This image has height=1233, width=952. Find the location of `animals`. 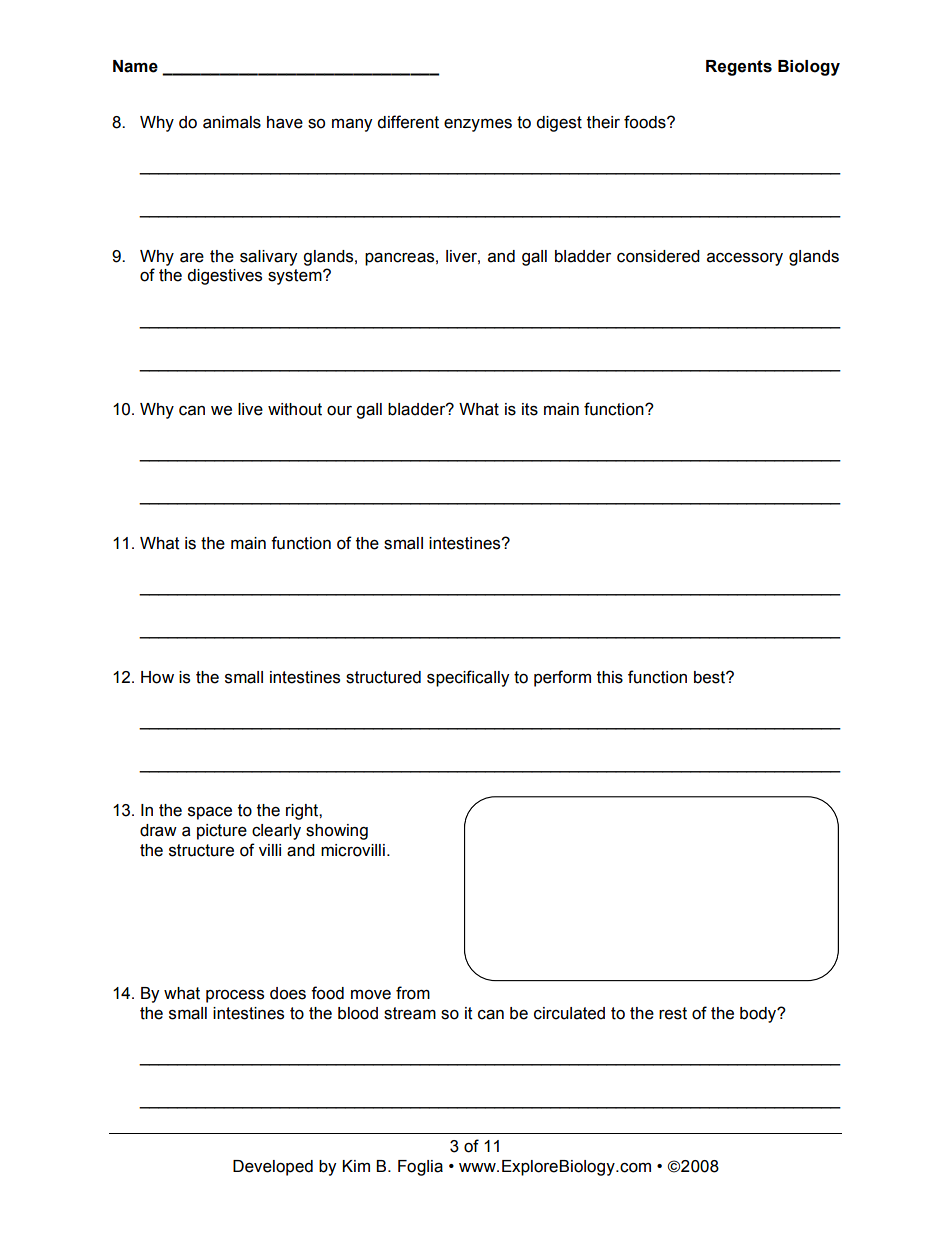

animals is located at coordinates (232, 122).
